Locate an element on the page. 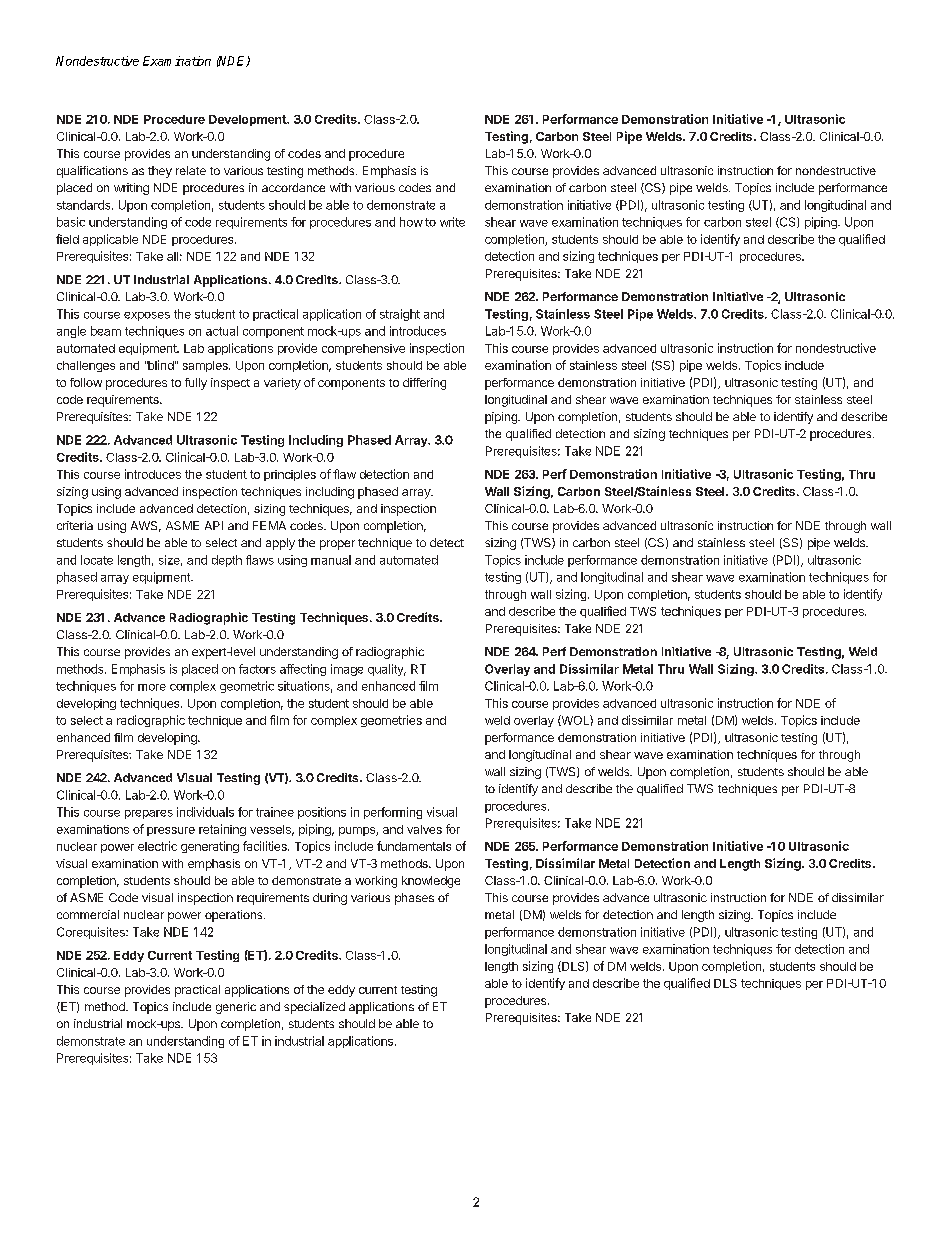 This image has width=952, height=1233. Development is located at coordinates (248, 120).
